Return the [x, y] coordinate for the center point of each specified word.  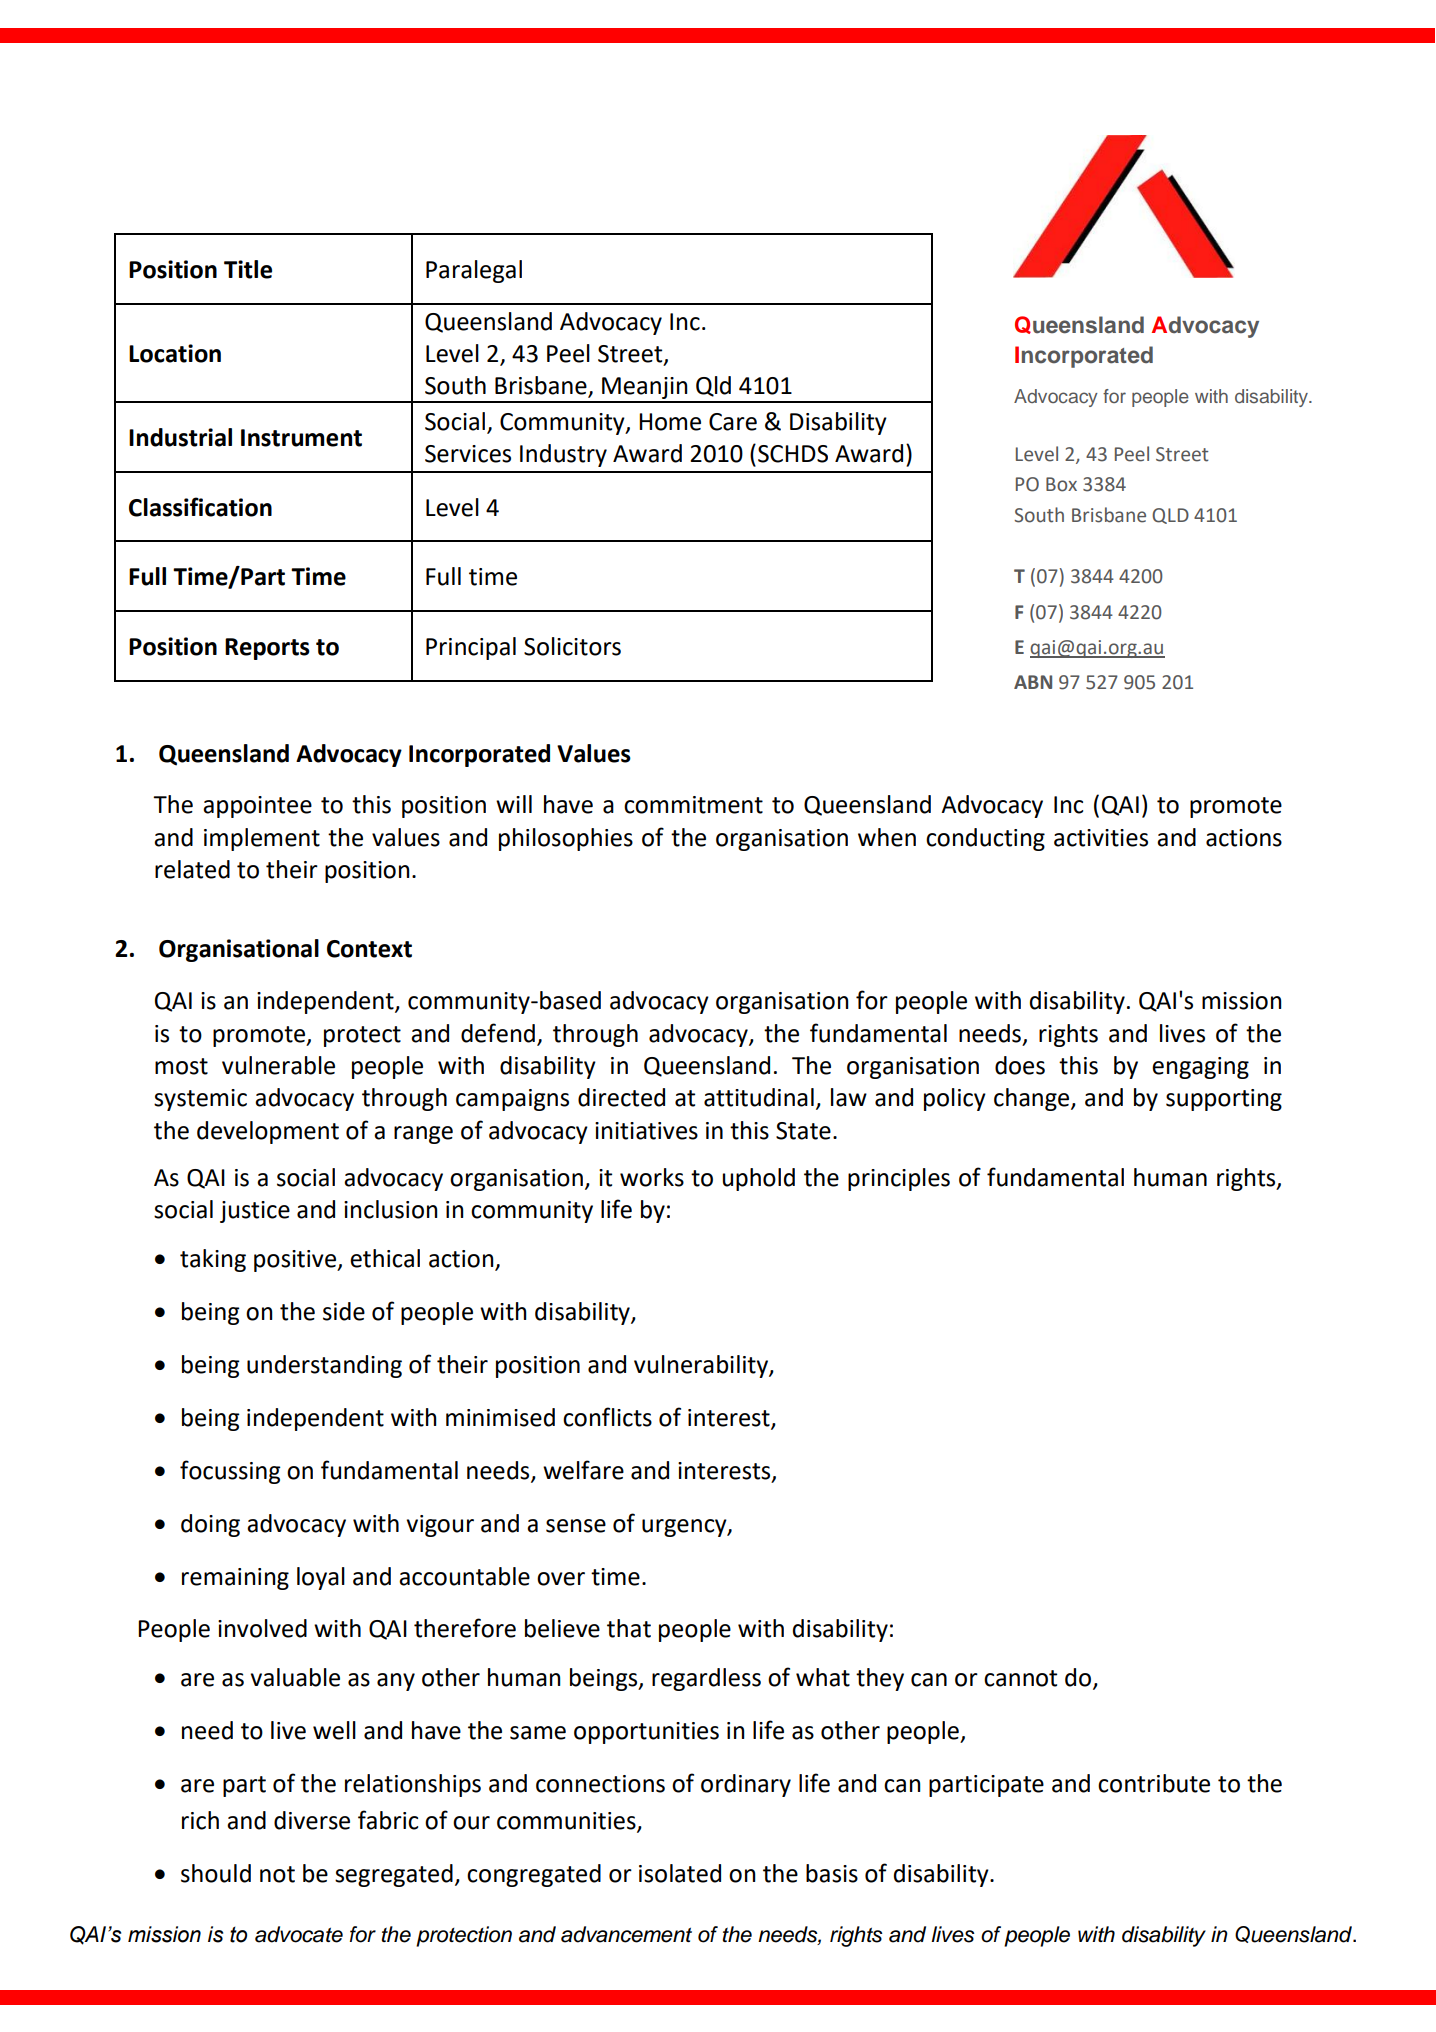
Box [1061, 484]
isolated [680, 1873]
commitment [693, 805]
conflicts [607, 1417]
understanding [324, 1366]
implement [262, 839]
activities [1101, 838]
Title [248, 269]
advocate [299, 1934]
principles [899, 1179]
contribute [1154, 1783]
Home [670, 422]
